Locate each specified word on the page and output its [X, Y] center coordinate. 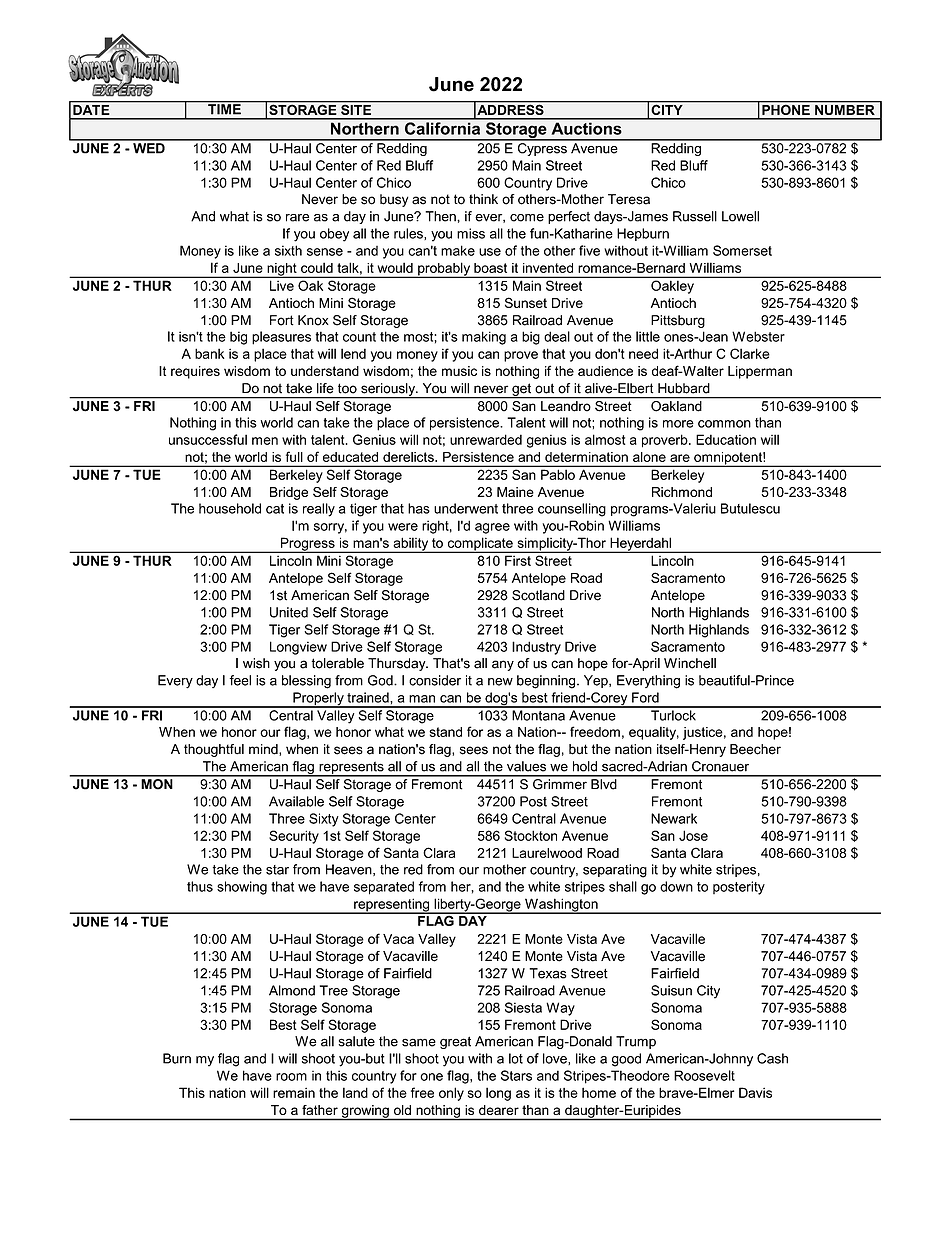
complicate [480, 545]
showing [242, 888]
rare [297, 218]
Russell [695, 216]
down [676, 886]
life [325, 388]
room [291, 1077]
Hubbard [684, 388]
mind [264, 750]
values [526, 766]
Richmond [682, 492]
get [522, 390]
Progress [307, 545]
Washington [561, 906]
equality [654, 733]
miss [471, 233]
